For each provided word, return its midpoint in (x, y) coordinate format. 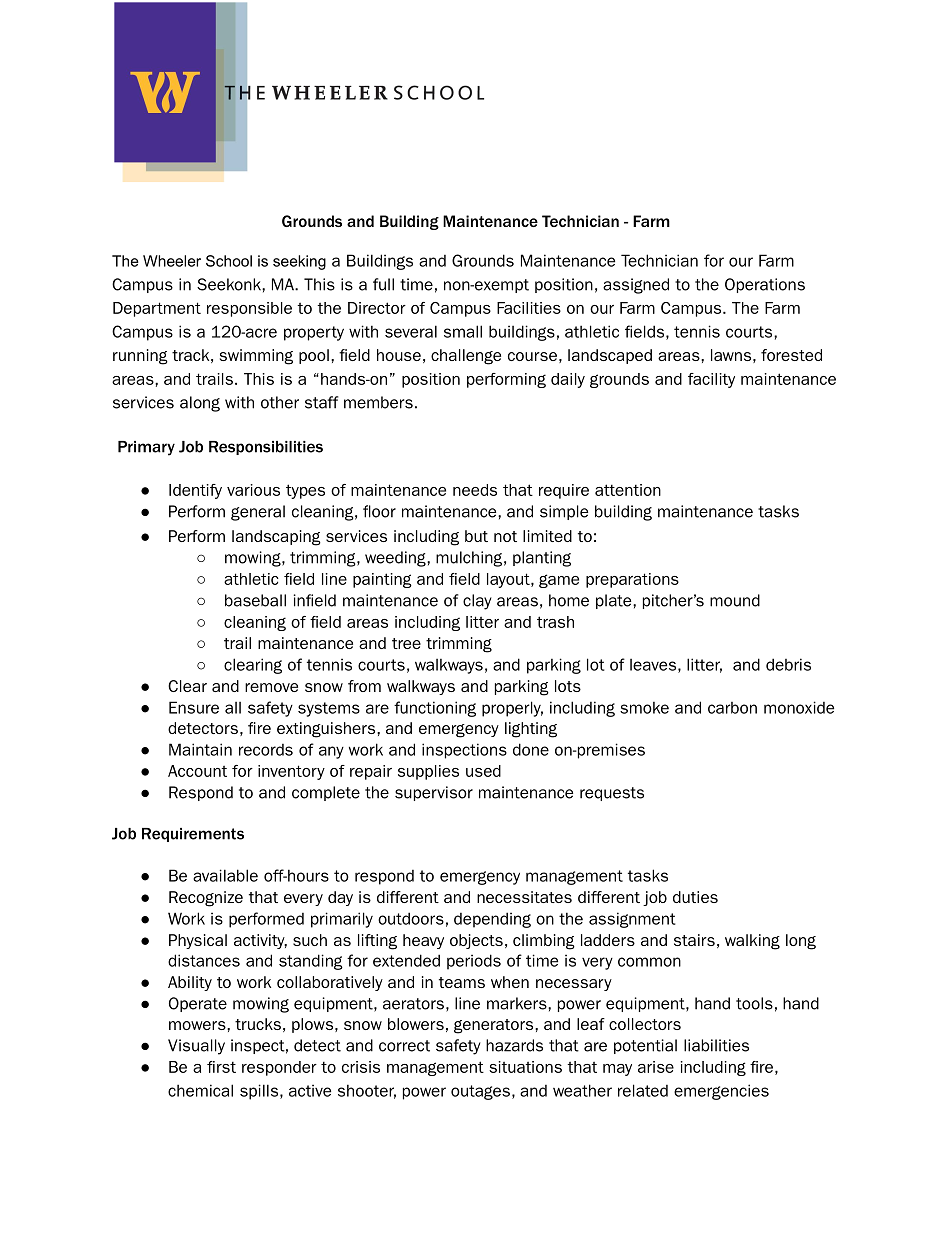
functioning (435, 709)
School (229, 261)
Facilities (529, 308)
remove (271, 687)
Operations (765, 285)
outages (480, 1092)
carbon (732, 708)
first (221, 1067)
